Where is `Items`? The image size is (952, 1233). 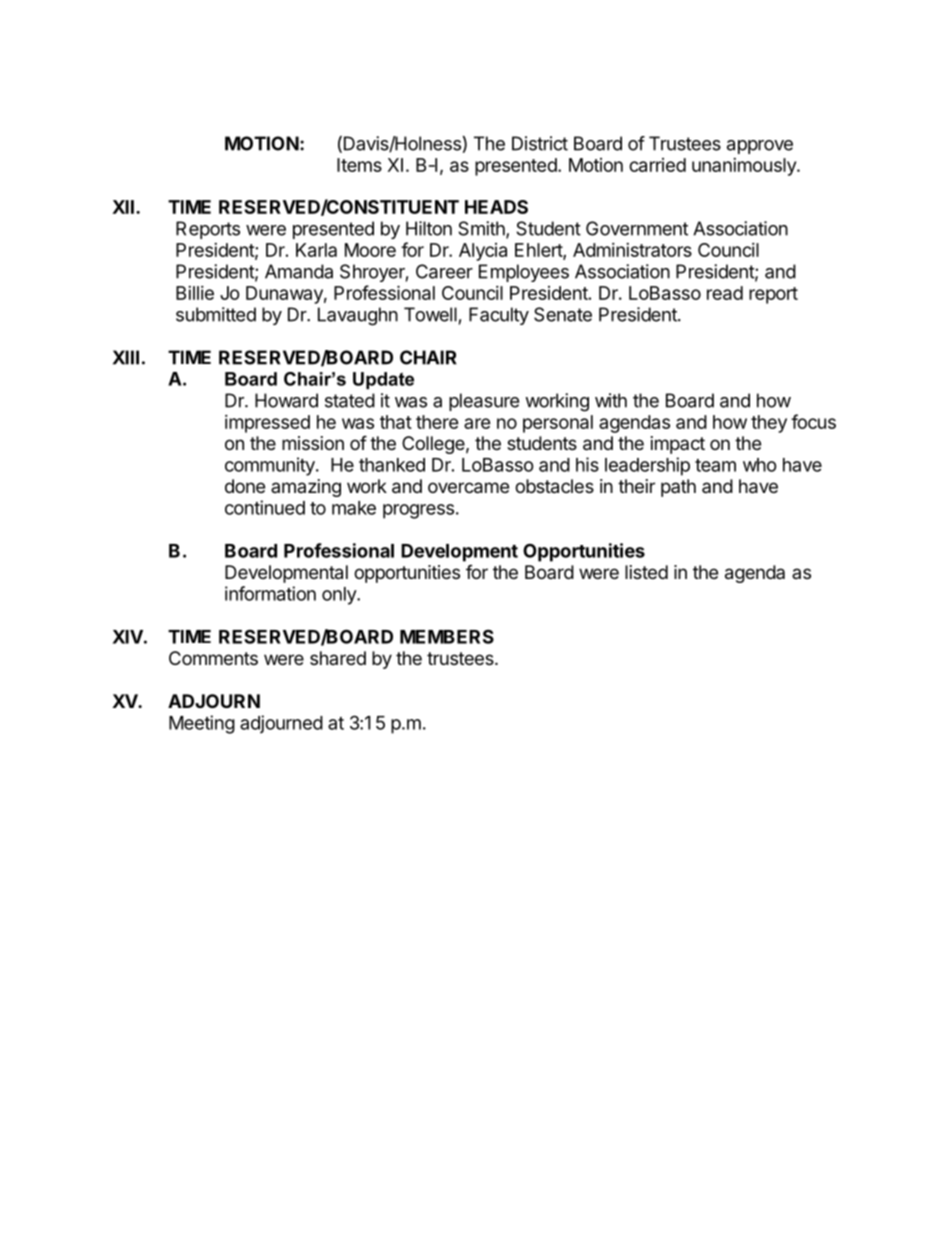
Items is located at coordinates (359, 165).
